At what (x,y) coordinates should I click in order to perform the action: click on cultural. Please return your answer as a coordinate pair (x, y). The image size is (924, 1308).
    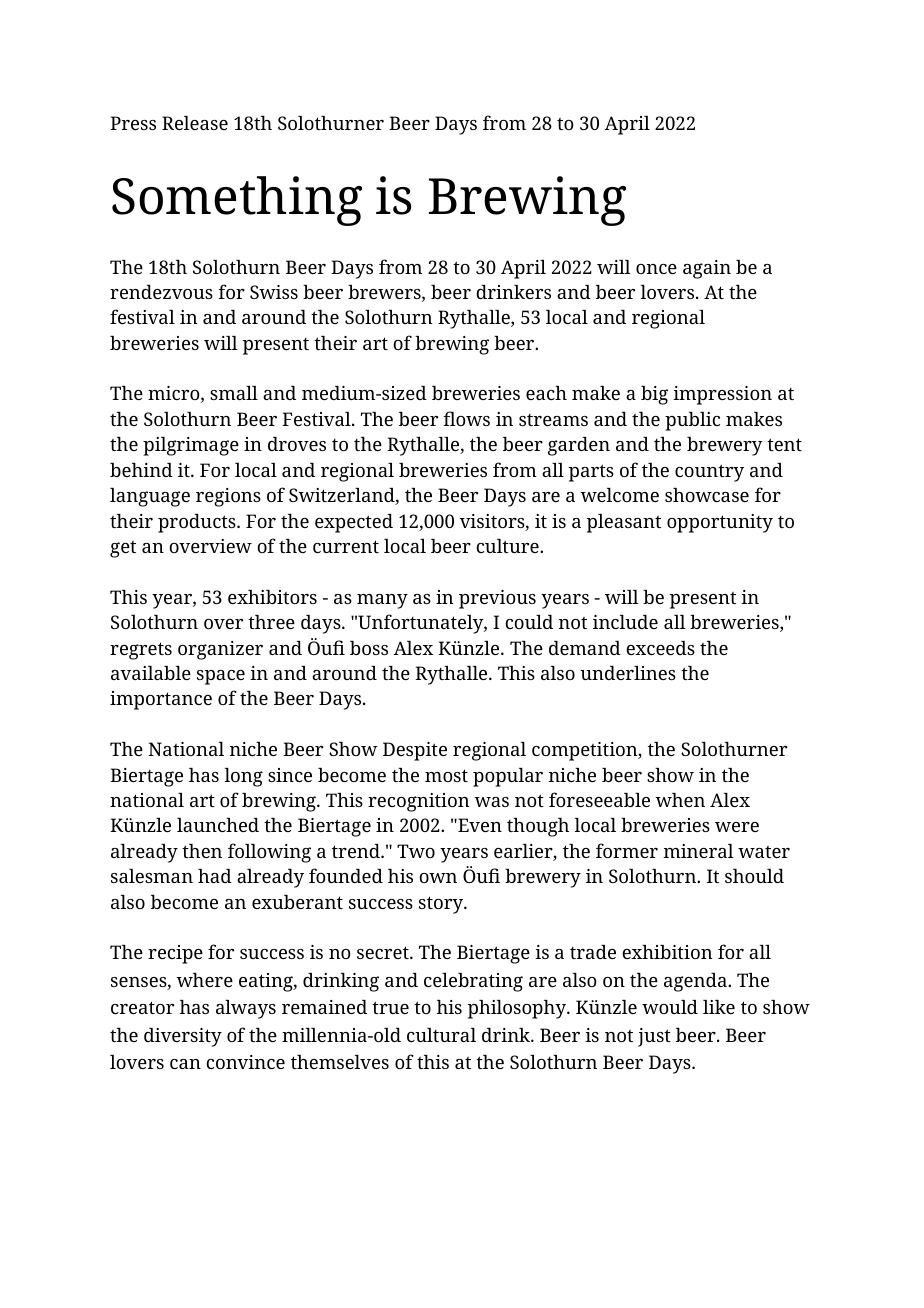
    Looking at the image, I should click on (441, 1035).
